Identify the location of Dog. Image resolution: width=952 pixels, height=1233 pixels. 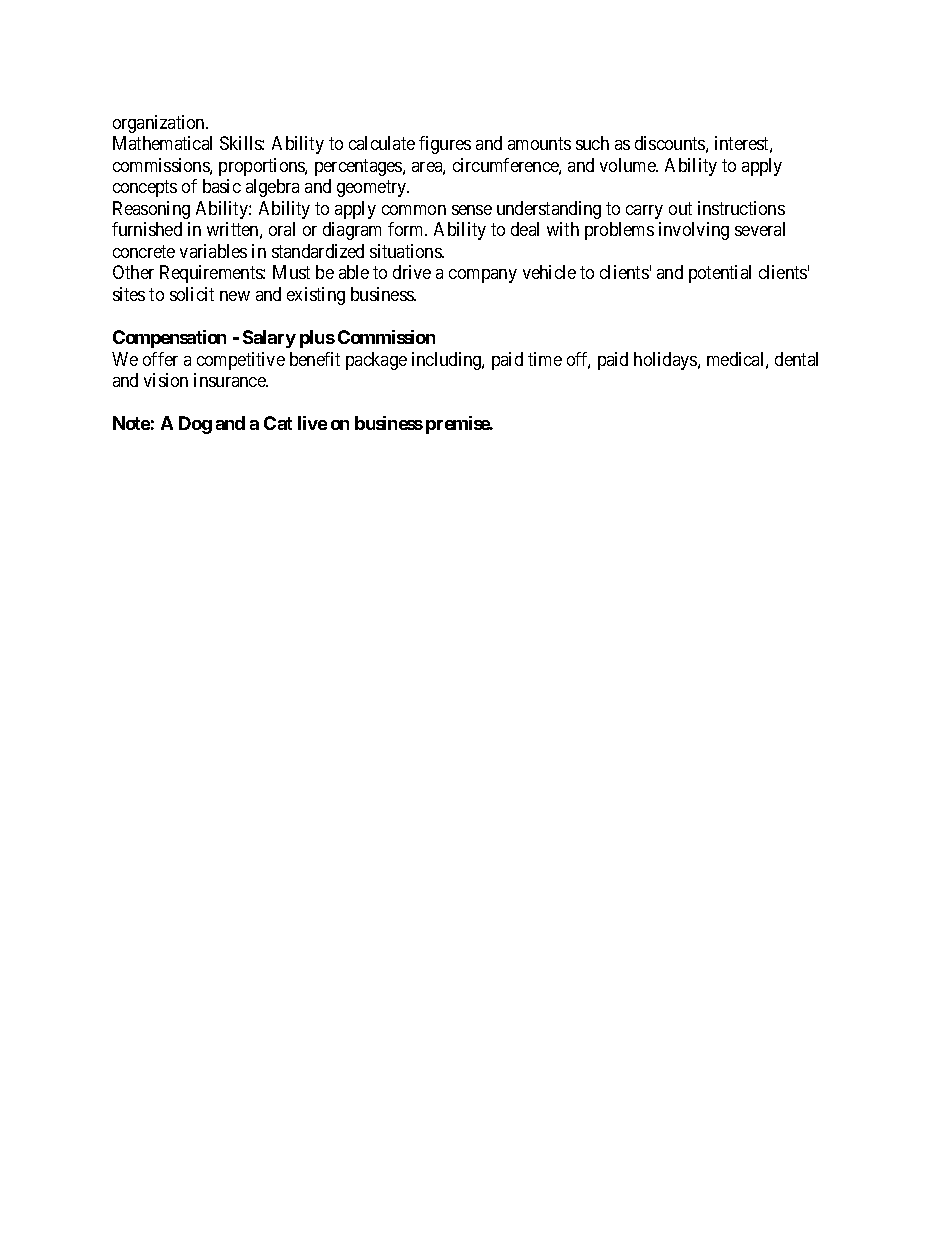
(195, 425).
